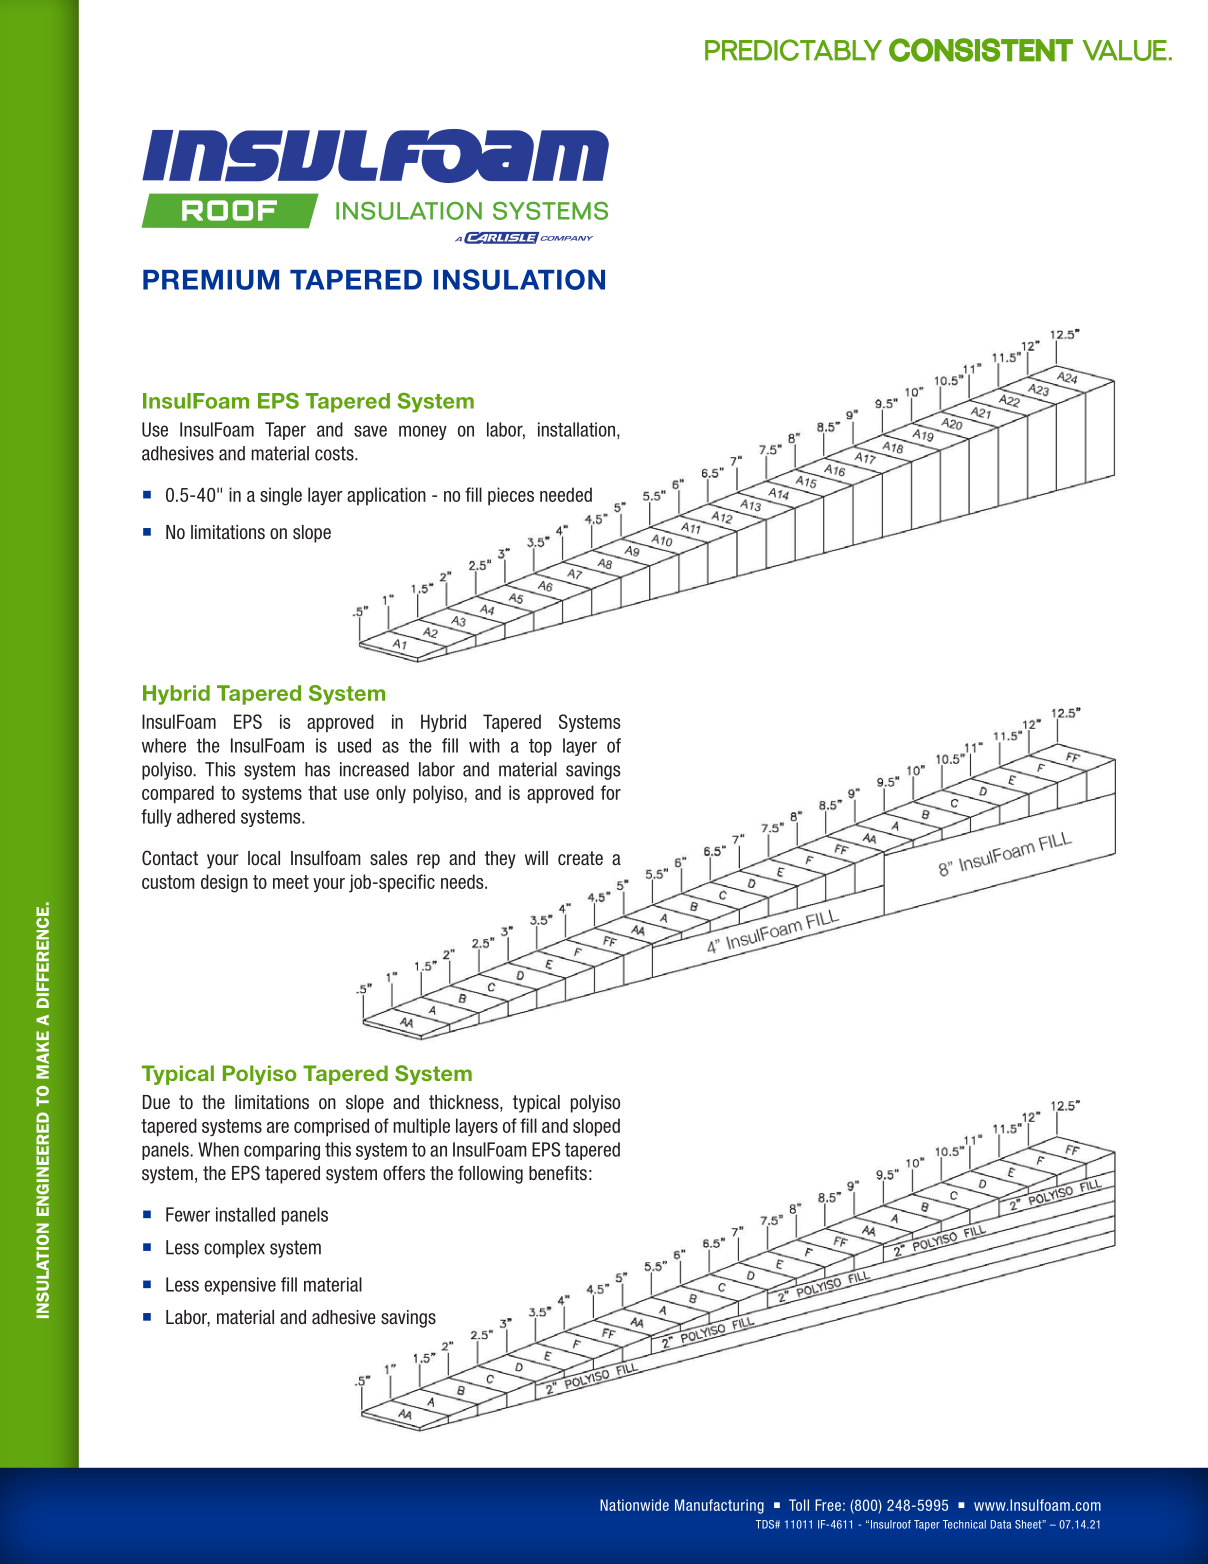  I want to click on expensive, so click(240, 1286).
